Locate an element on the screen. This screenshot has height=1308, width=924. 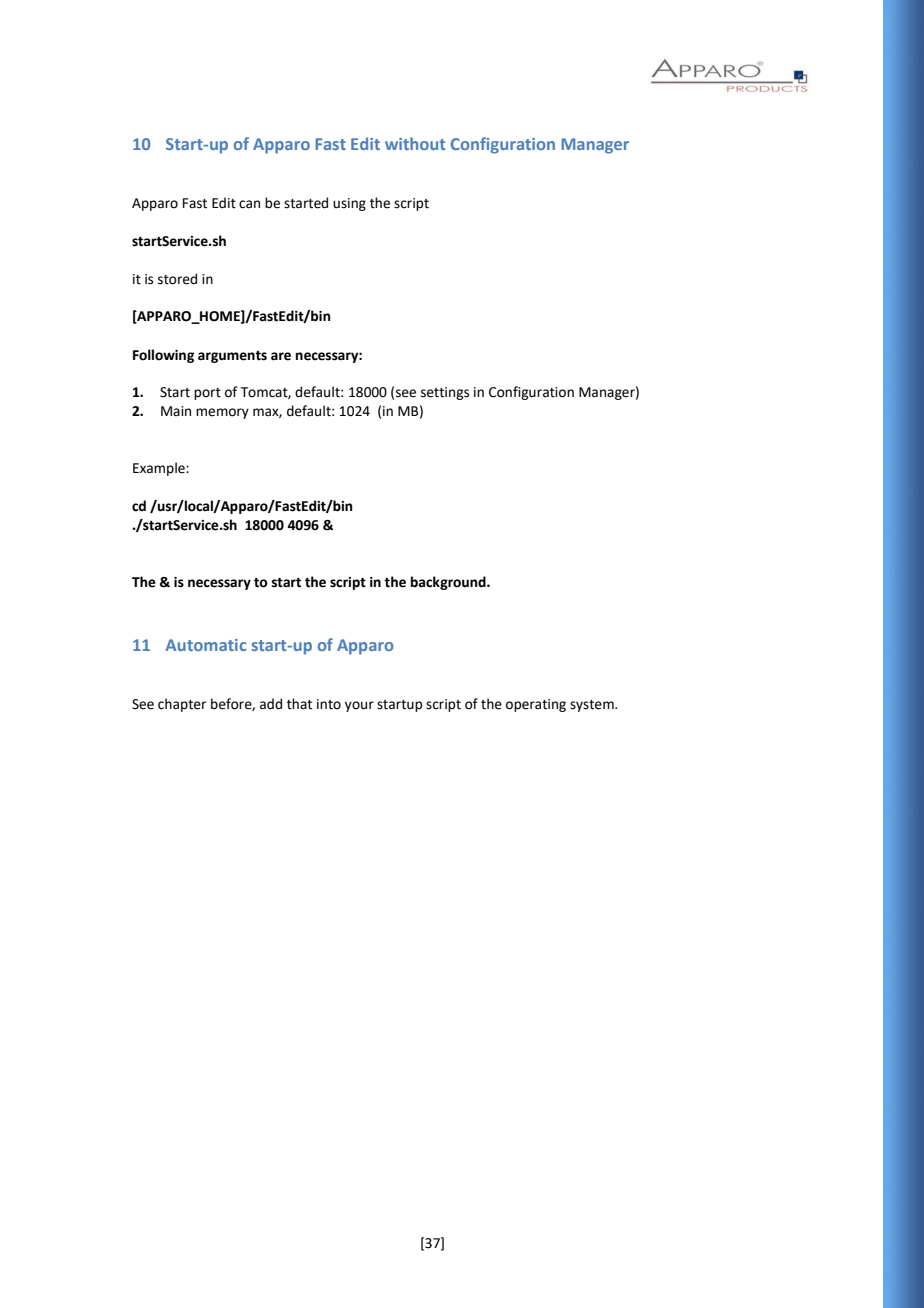
memory is located at coordinates (222, 413).
